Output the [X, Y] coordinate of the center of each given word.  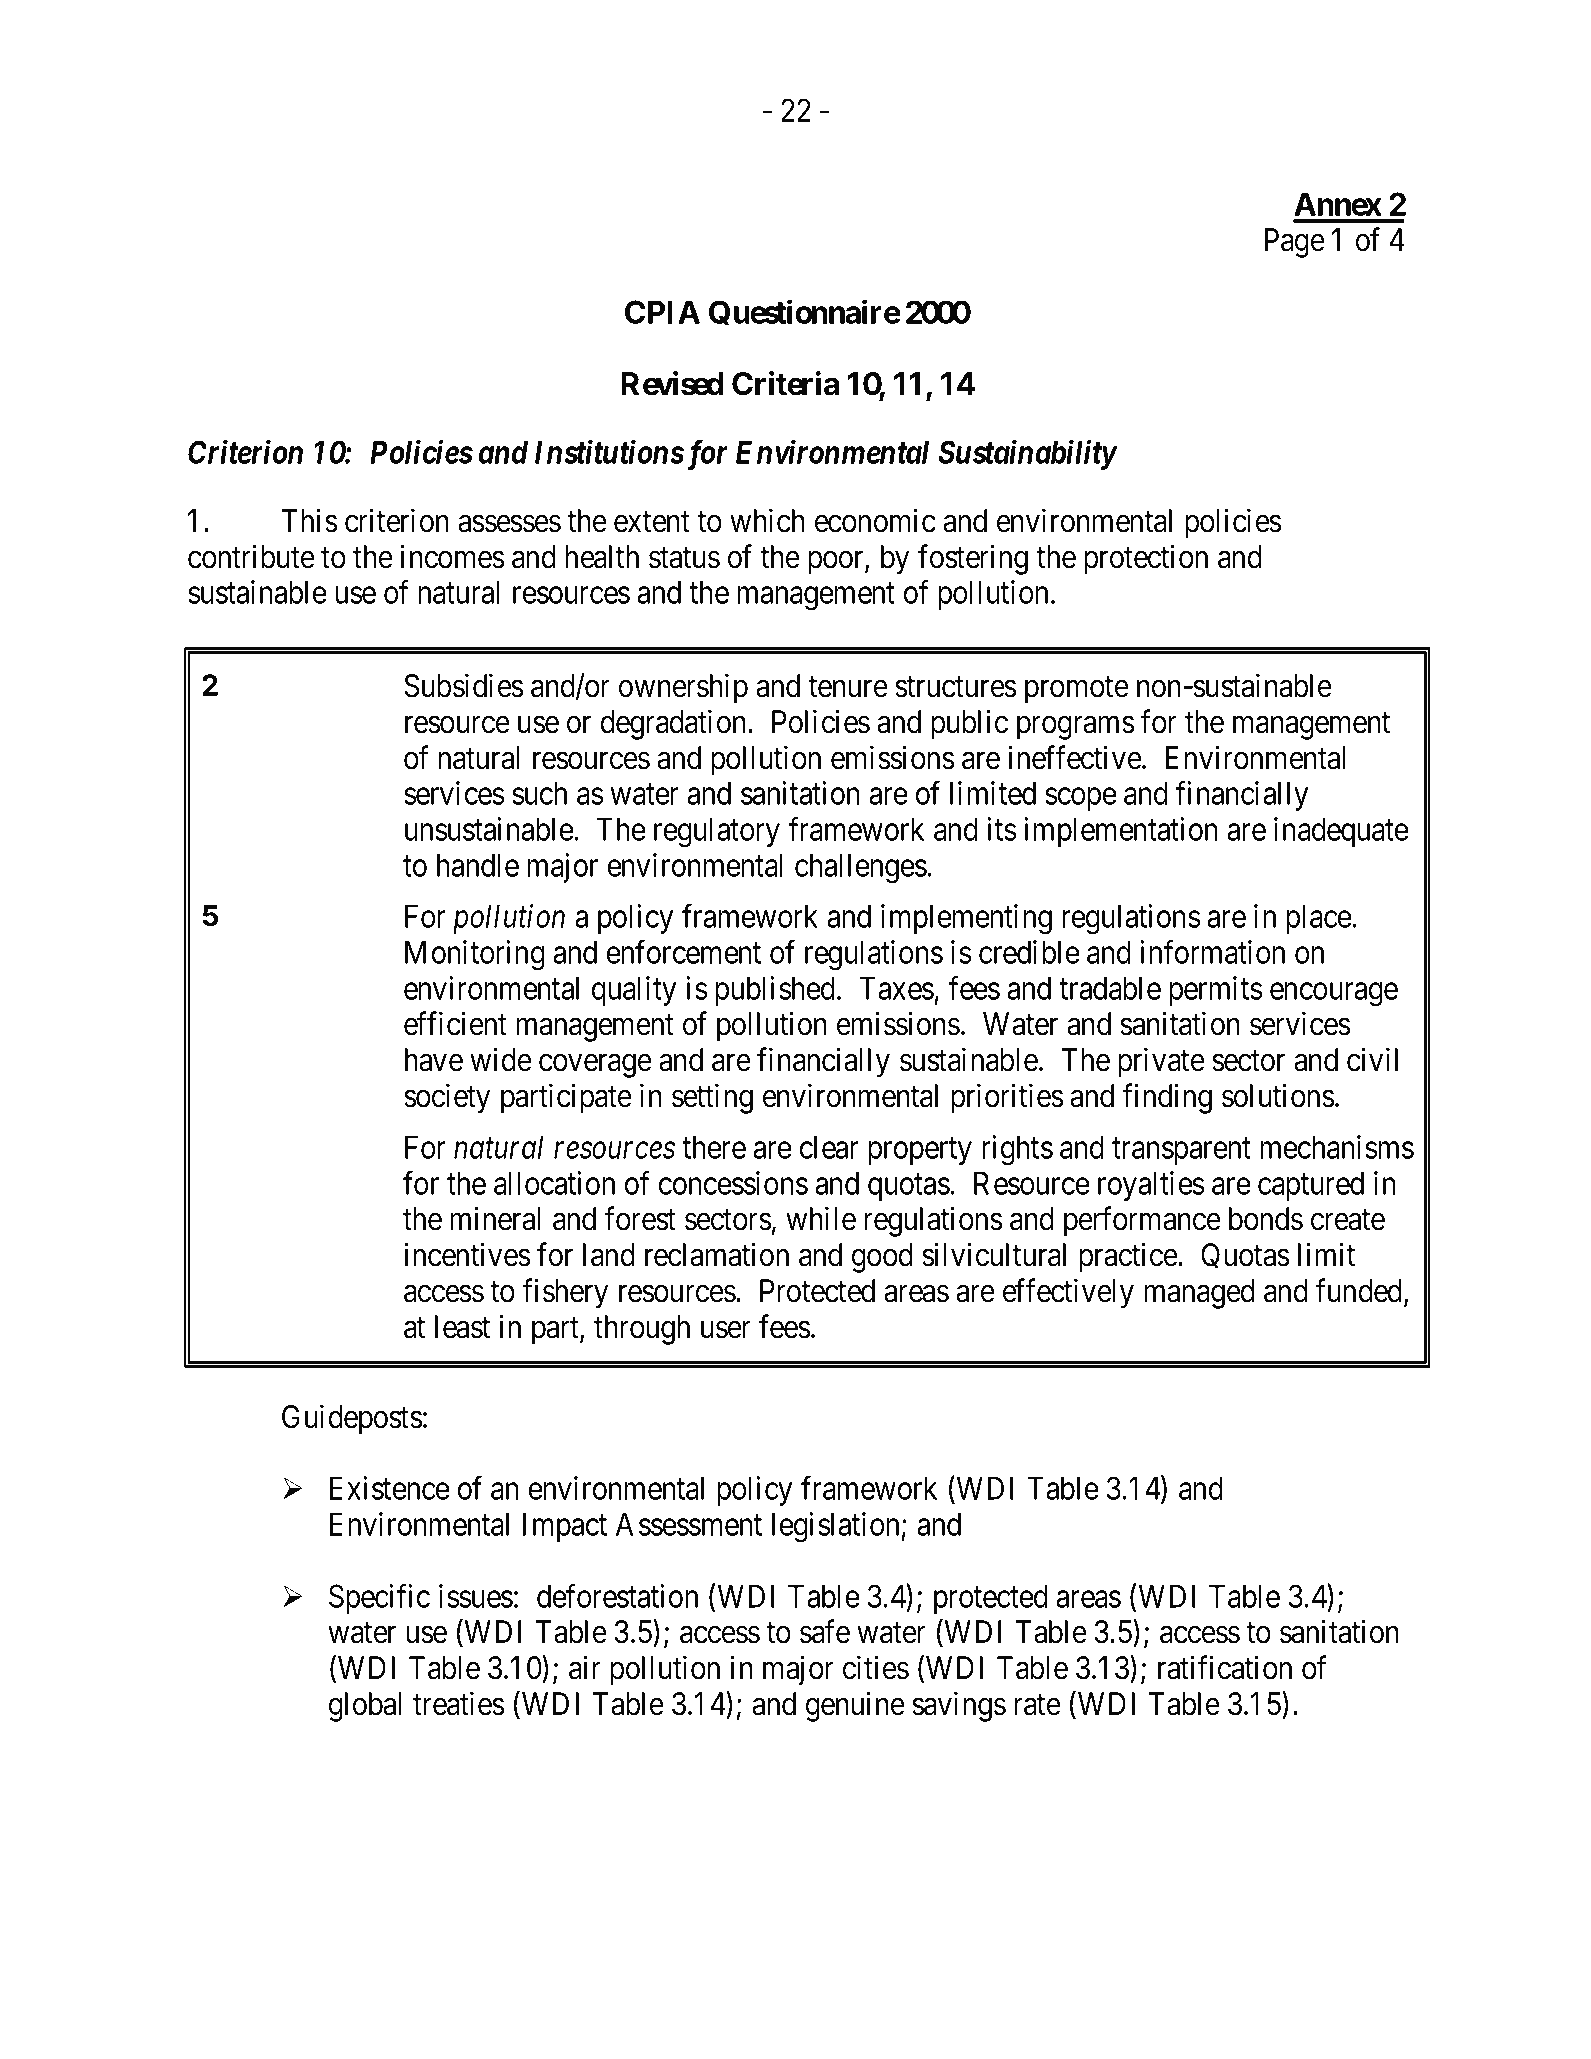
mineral [495, 1219]
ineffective [1075, 757]
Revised [672, 383]
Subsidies [464, 685]
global [365, 1707]
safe [825, 1632]
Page [1295, 243]
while [821, 1219]
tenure [848, 687]
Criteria [785, 383]
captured [1311, 1186]
